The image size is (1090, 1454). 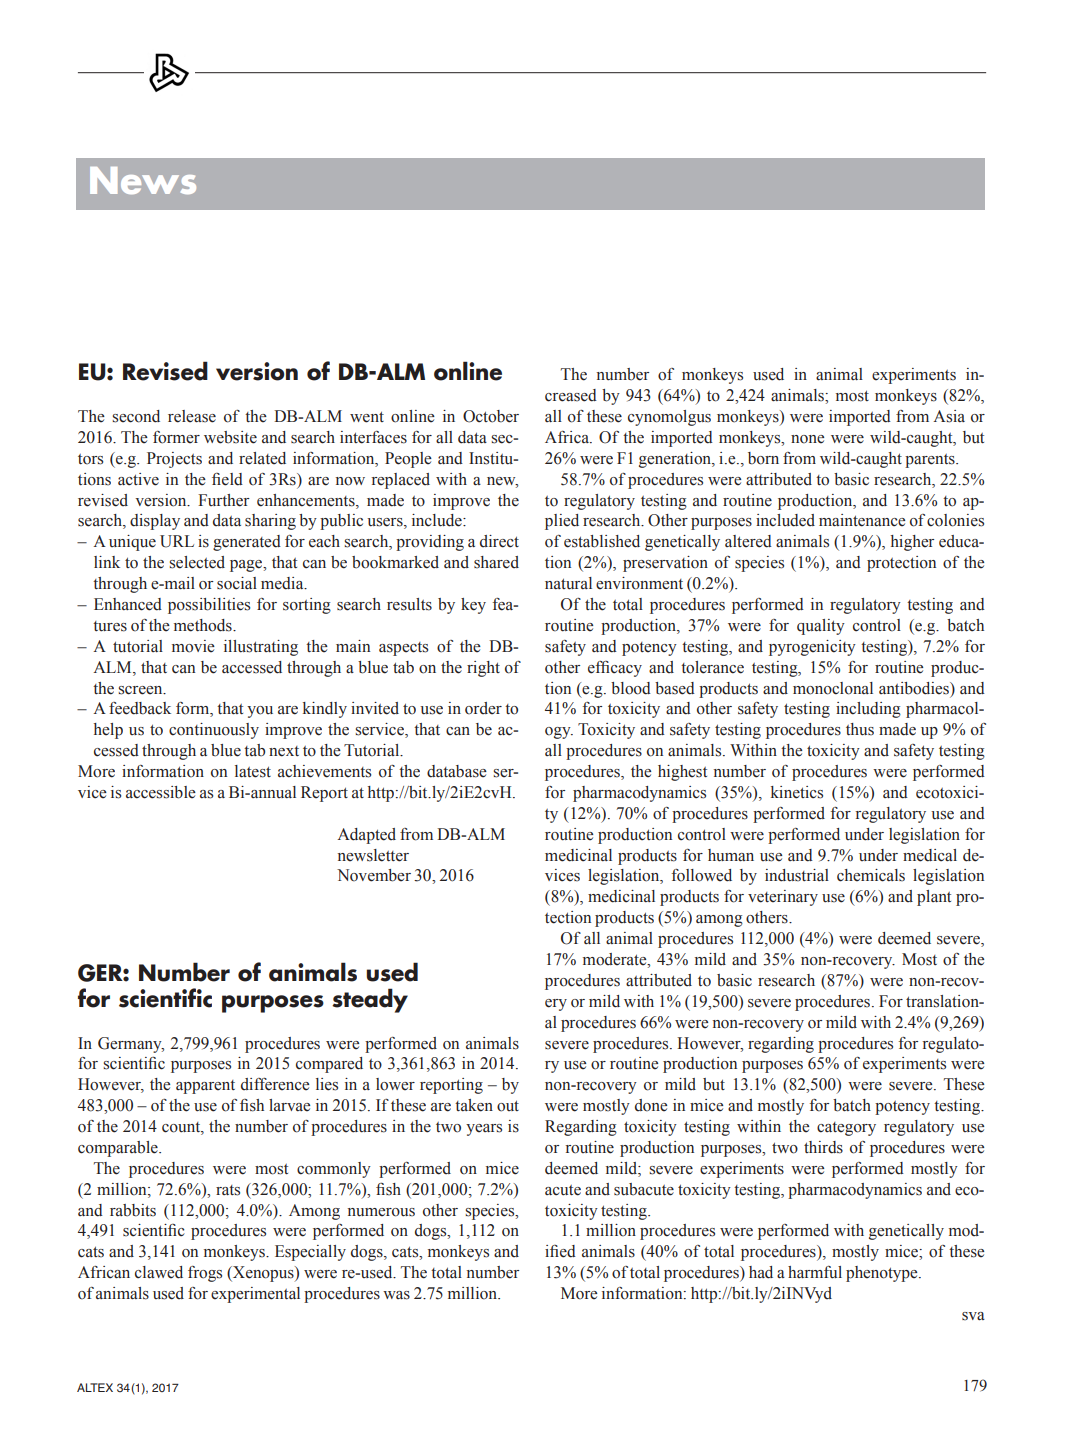 What do you see at coordinates (973, 1316) in the image?
I see `sva` at bounding box center [973, 1316].
